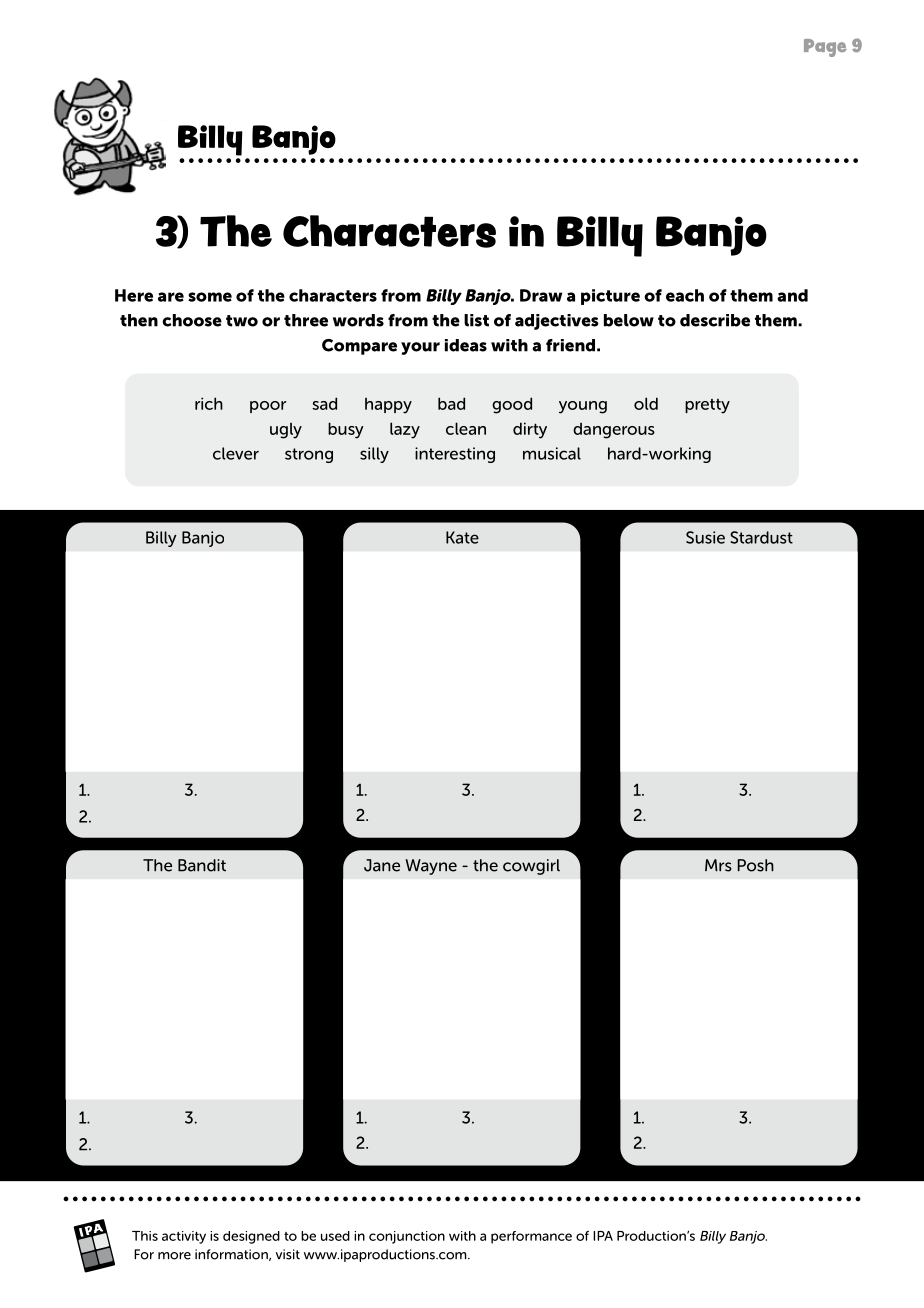  What do you see at coordinates (715, 320) in the screenshot?
I see `describe` at bounding box center [715, 320].
